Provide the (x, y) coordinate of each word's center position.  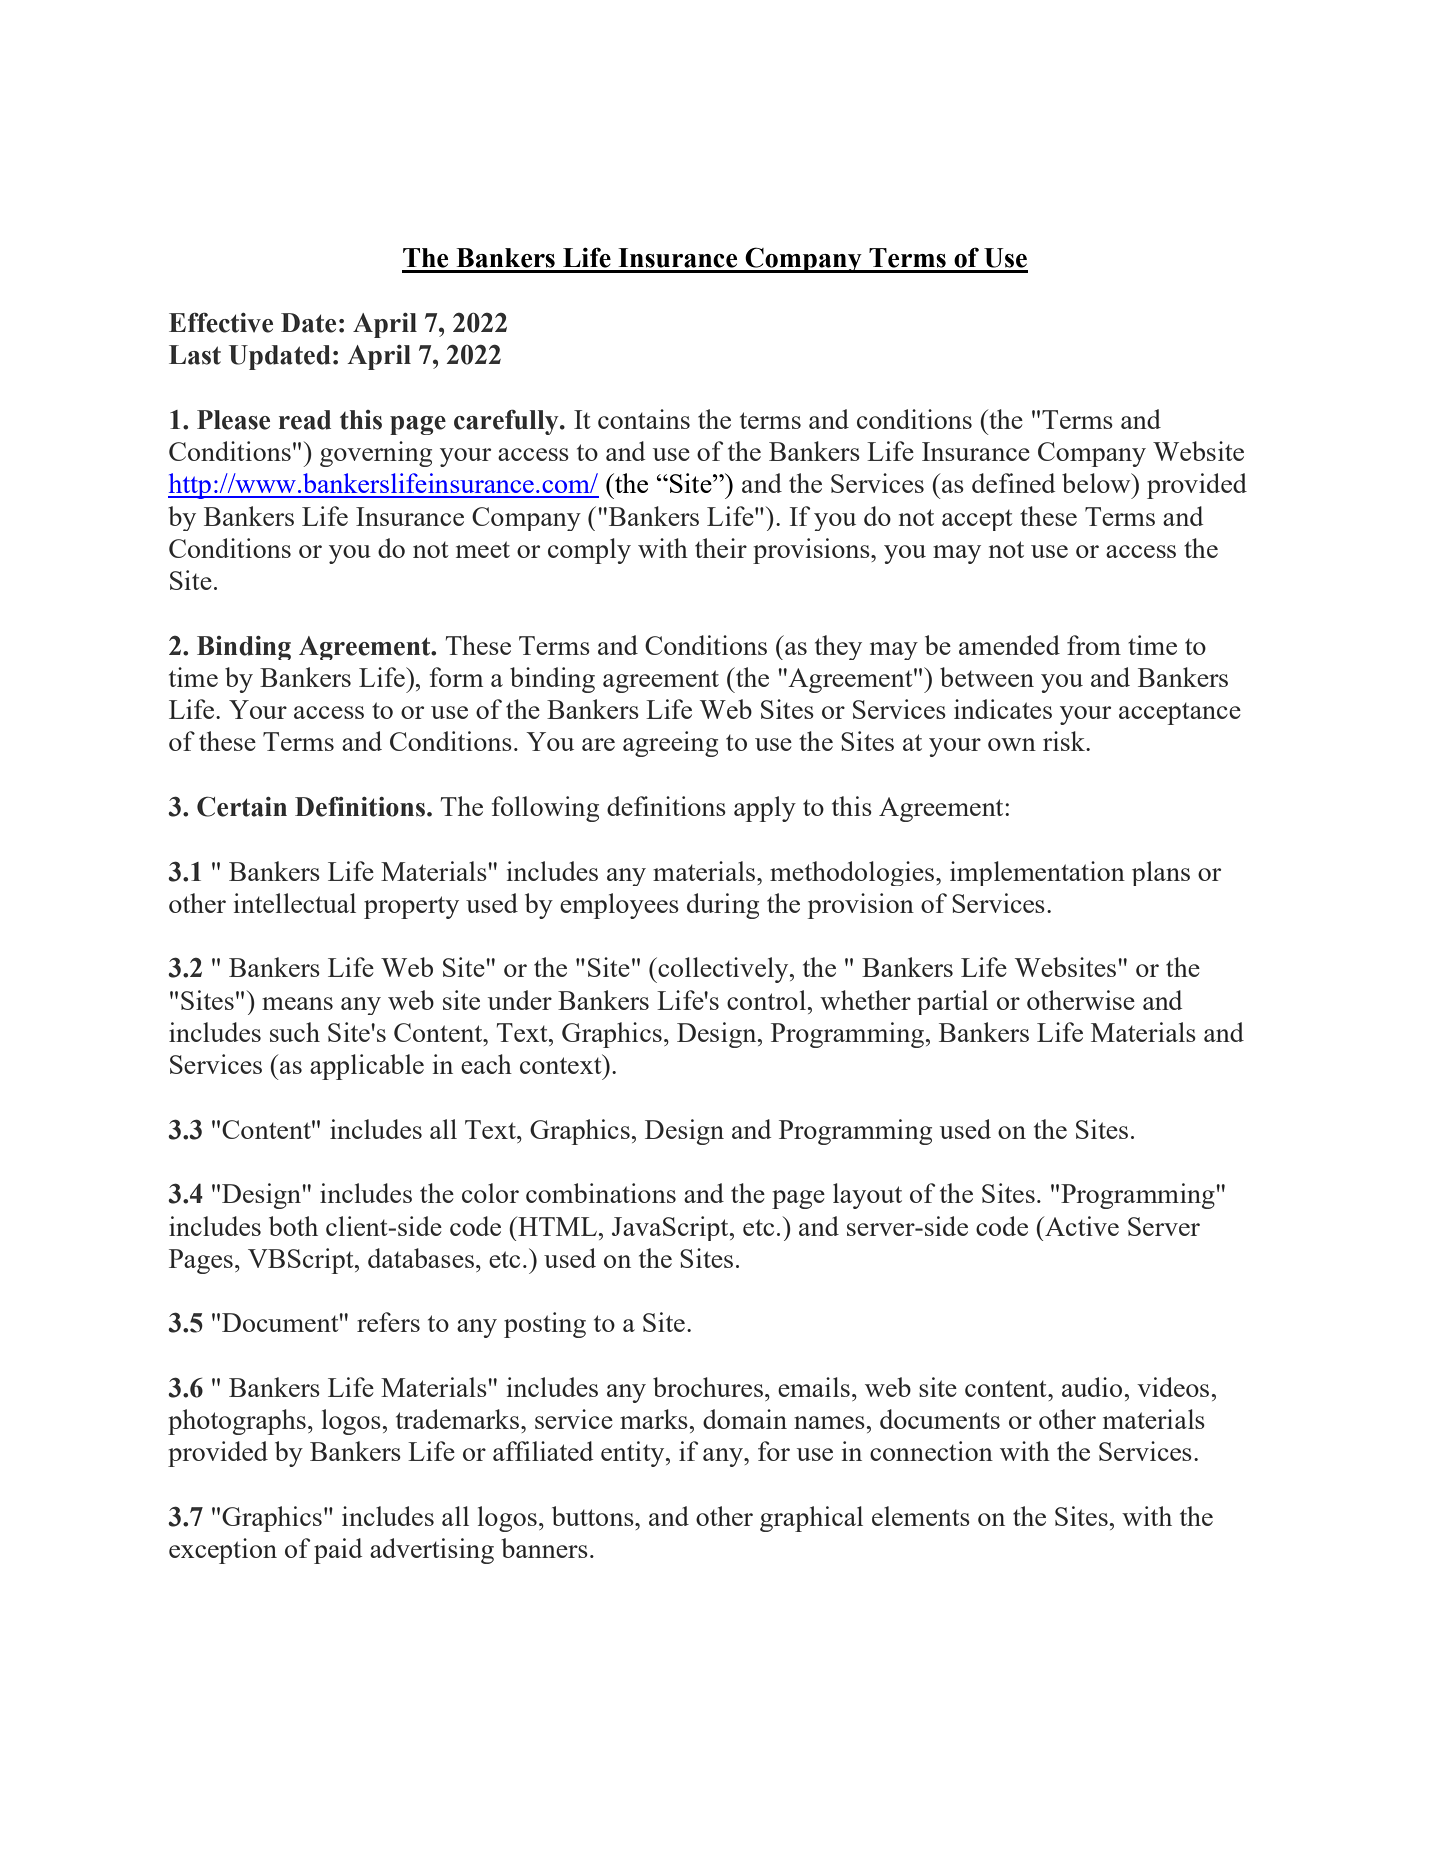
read (305, 420)
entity (634, 1454)
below (1097, 483)
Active (1081, 1226)
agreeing (670, 744)
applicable (367, 1067)
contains (644, 419)
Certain (242, 806)
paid (338, 1551)
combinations (601, 1193)
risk (1065, 741)
